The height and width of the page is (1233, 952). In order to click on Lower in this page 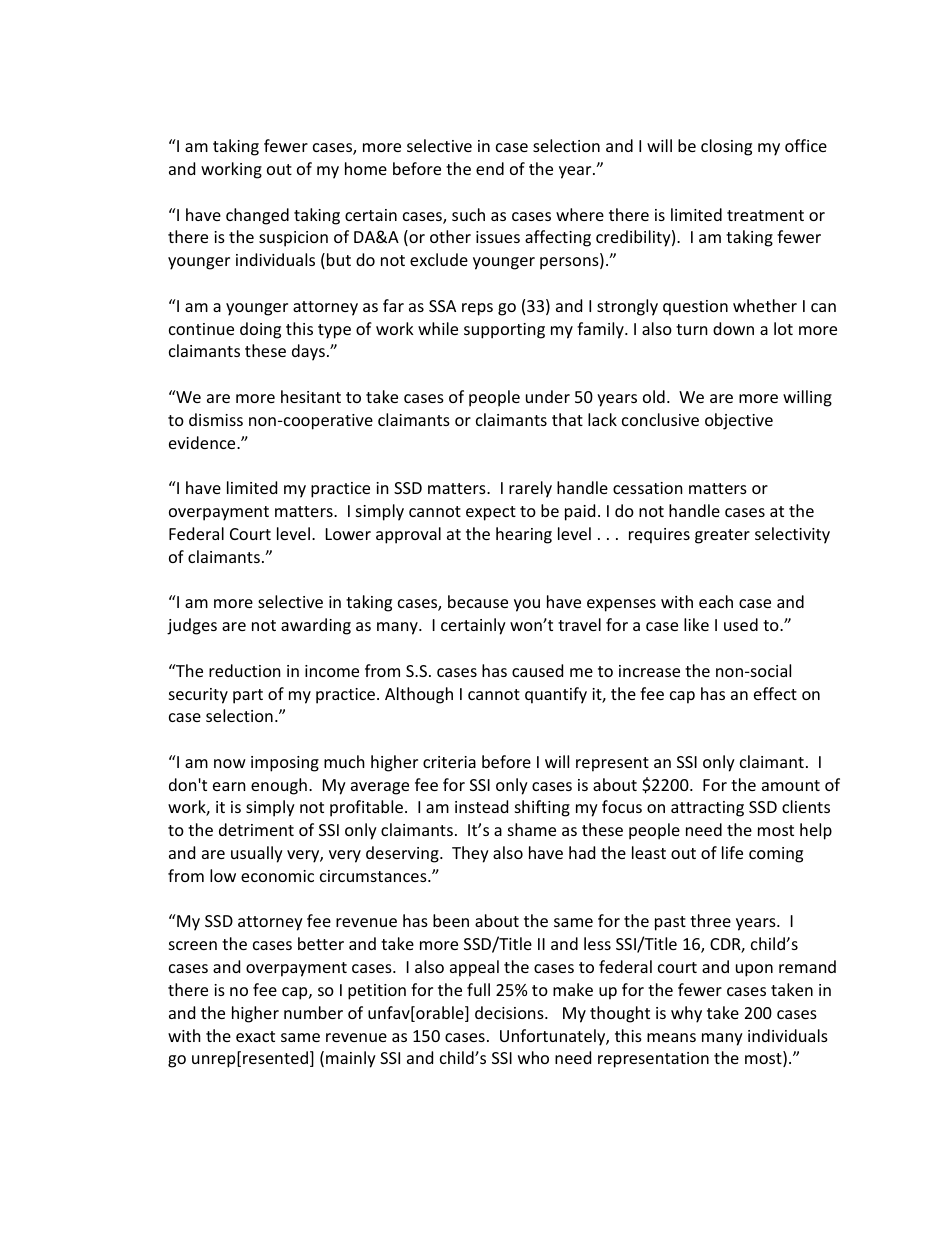, I will do `click(348, 534)`.
